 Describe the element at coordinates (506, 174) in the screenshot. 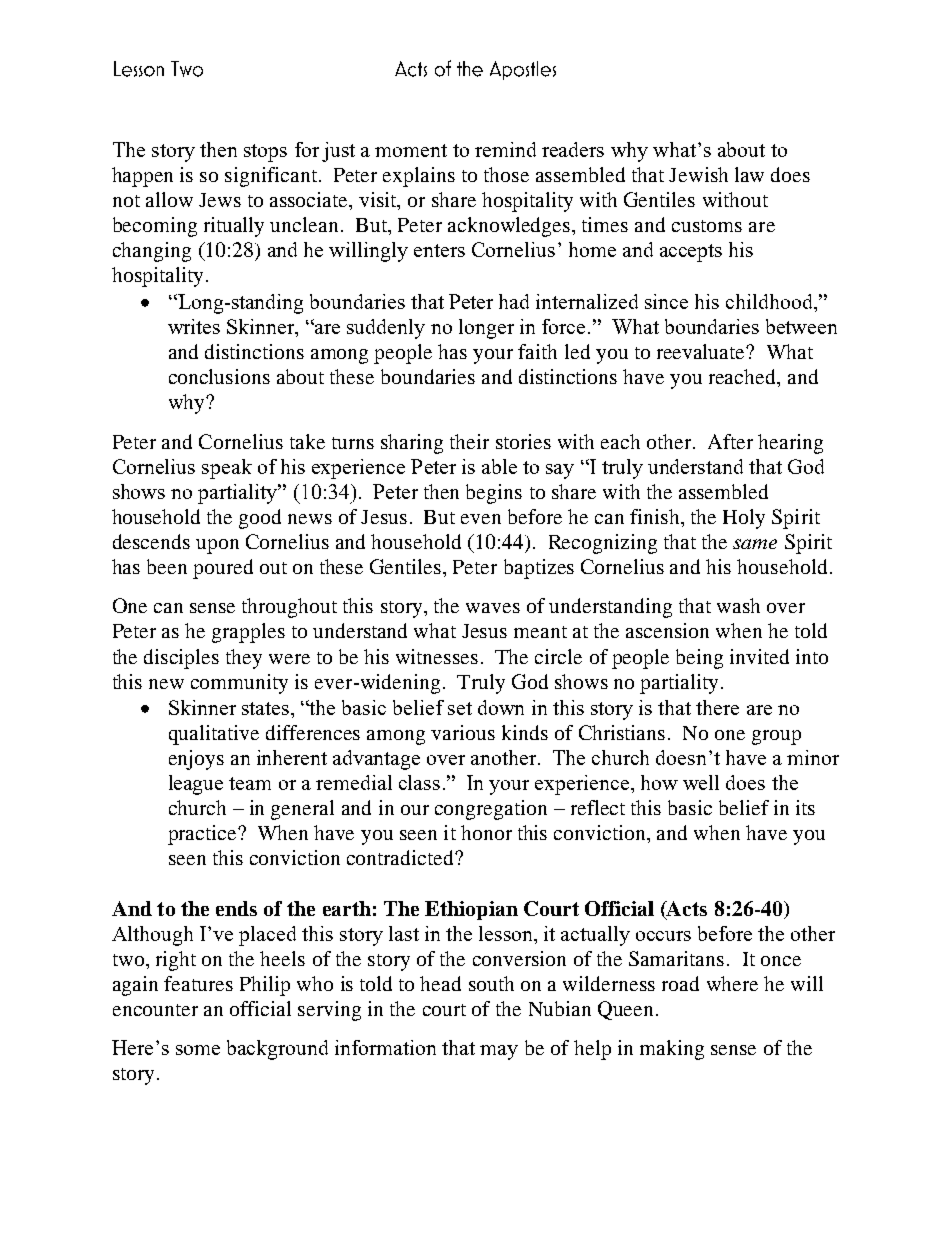

I see `those` at that location.
